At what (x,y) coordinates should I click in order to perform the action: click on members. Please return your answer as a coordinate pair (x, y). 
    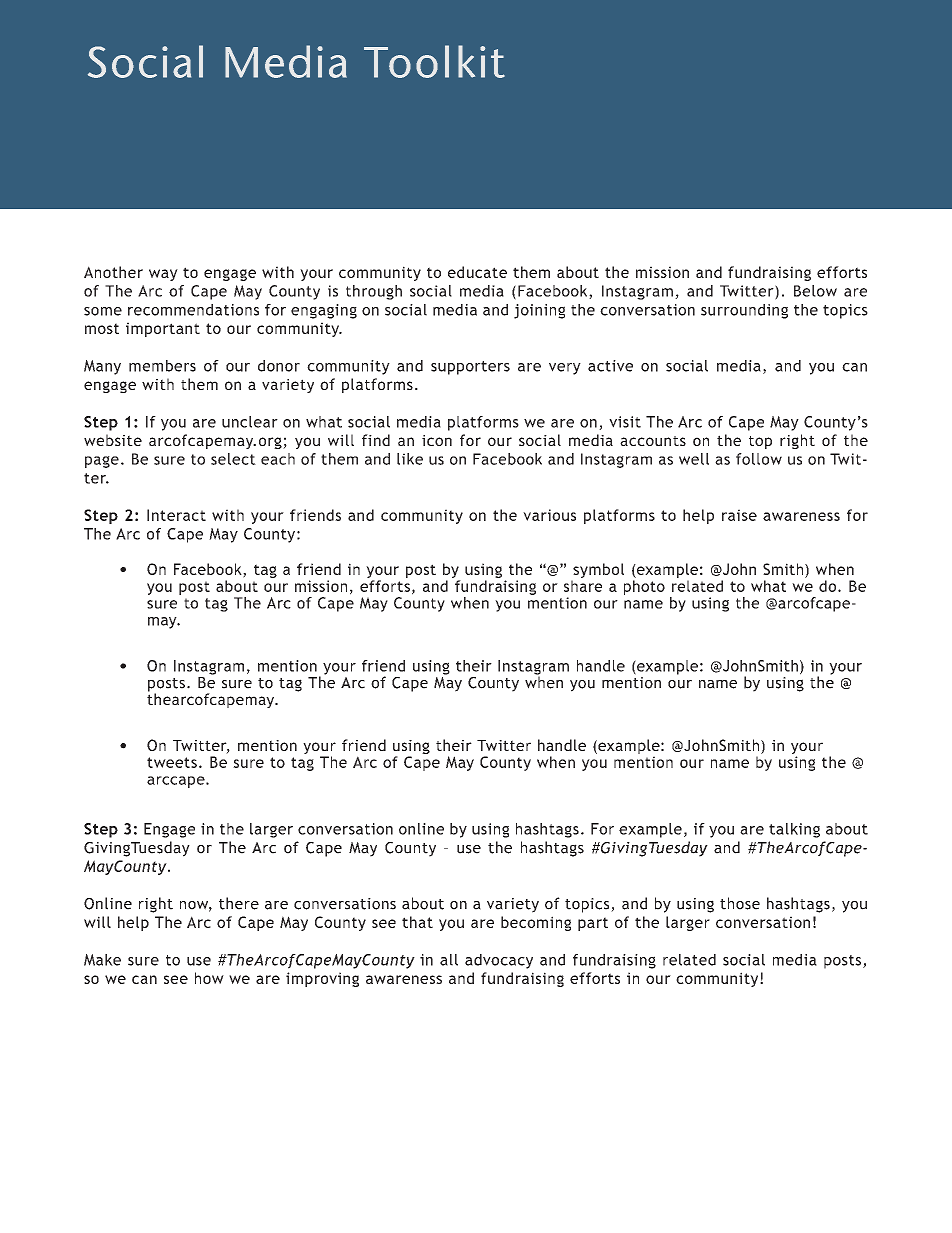
    Looking at the image, I should click on (162, 366).
